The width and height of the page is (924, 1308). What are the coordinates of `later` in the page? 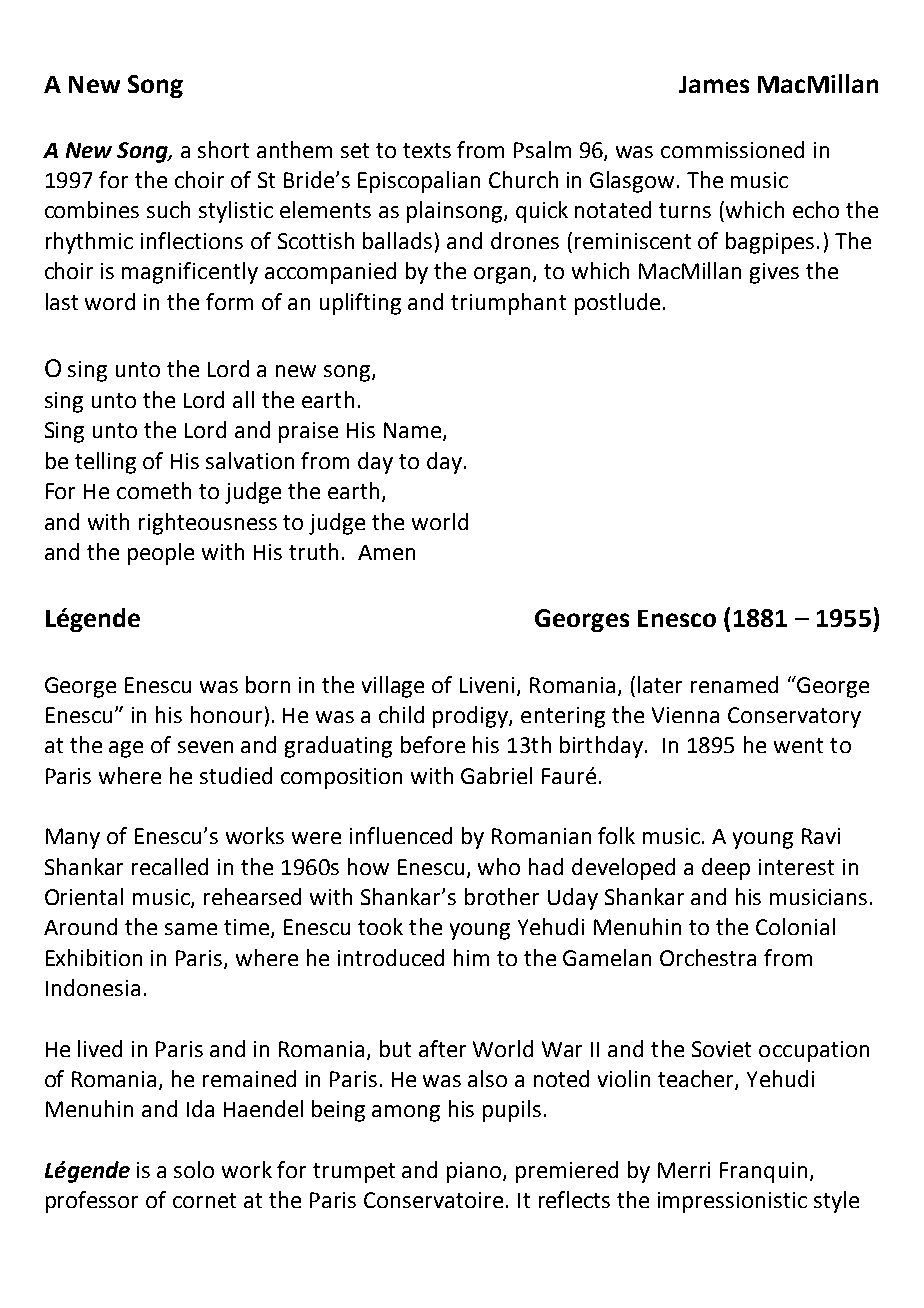 It's located at (660, 684).
